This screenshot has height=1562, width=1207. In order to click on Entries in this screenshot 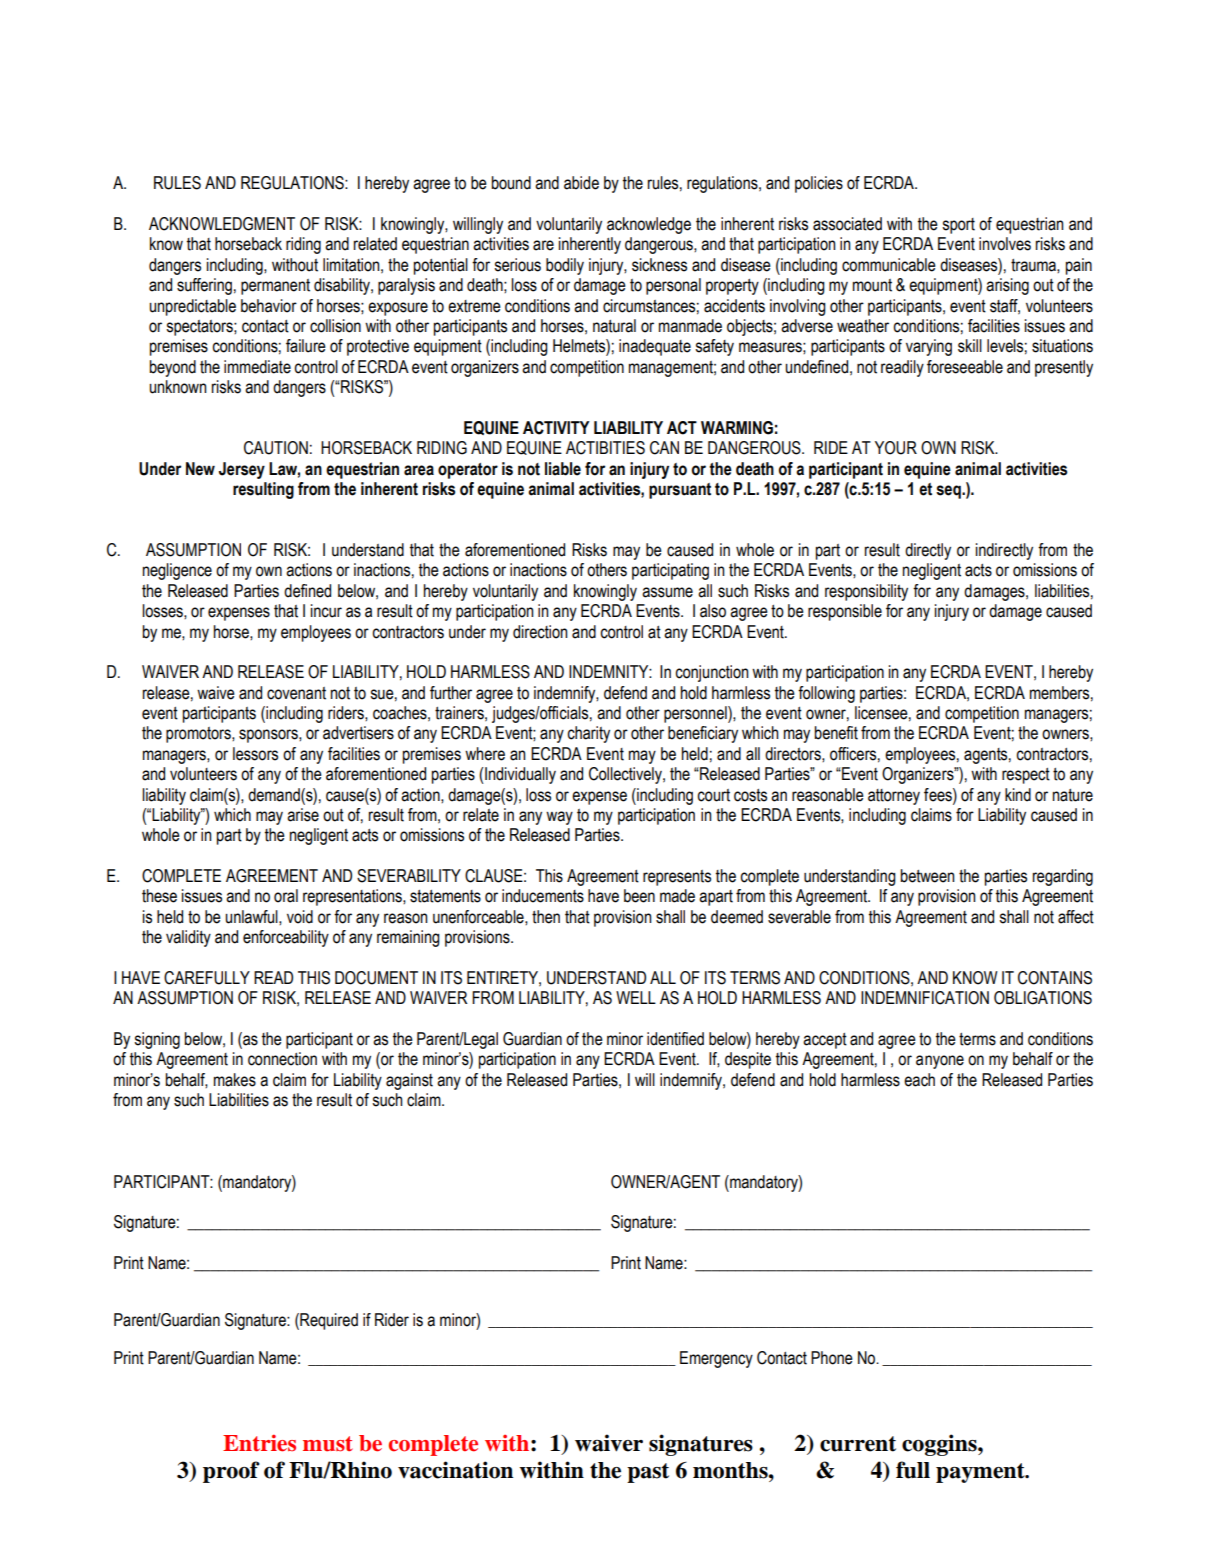, I will do `click(259, 1443)`.
